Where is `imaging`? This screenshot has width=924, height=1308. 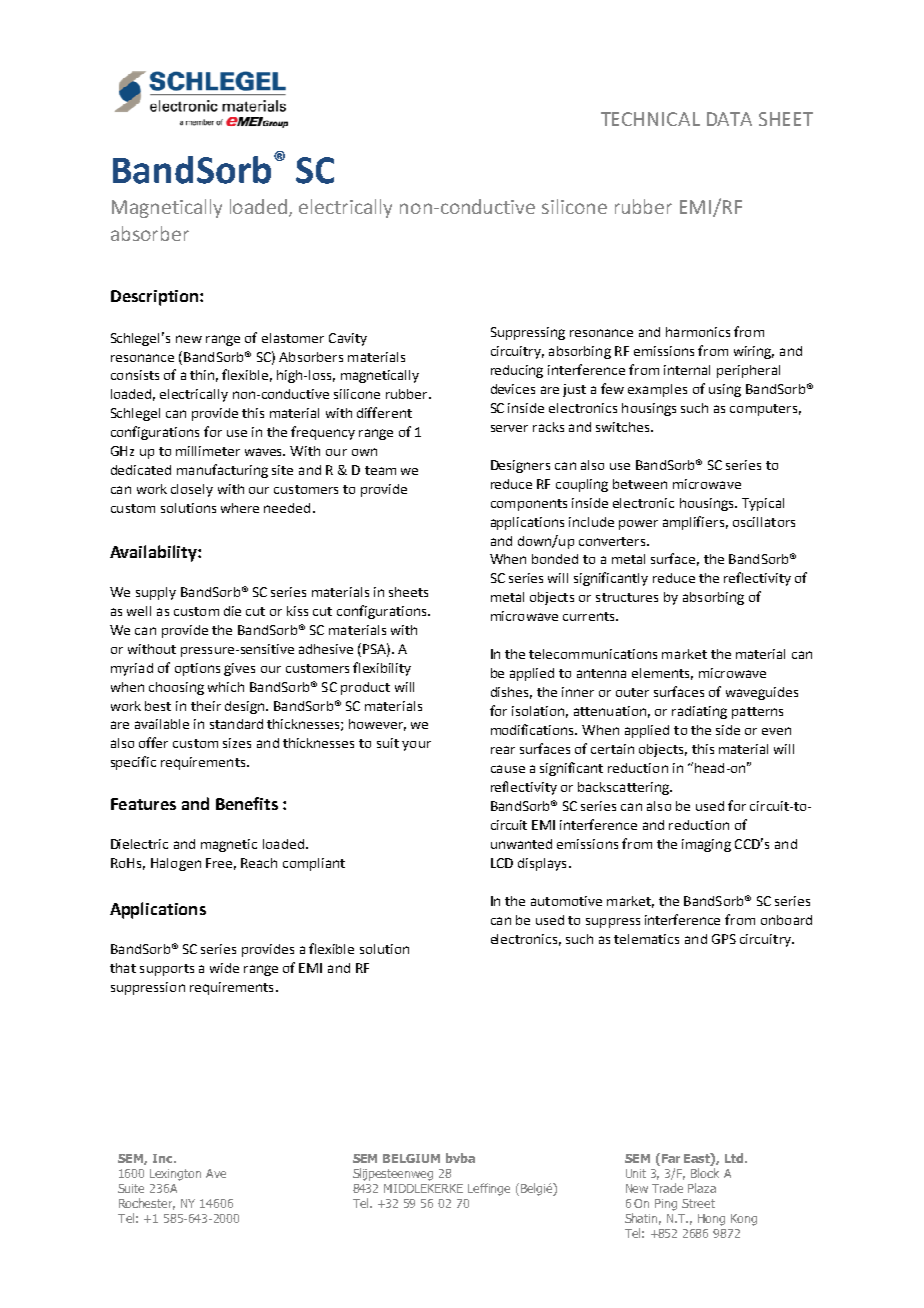 imaging is located at coordinates (706, 845).
